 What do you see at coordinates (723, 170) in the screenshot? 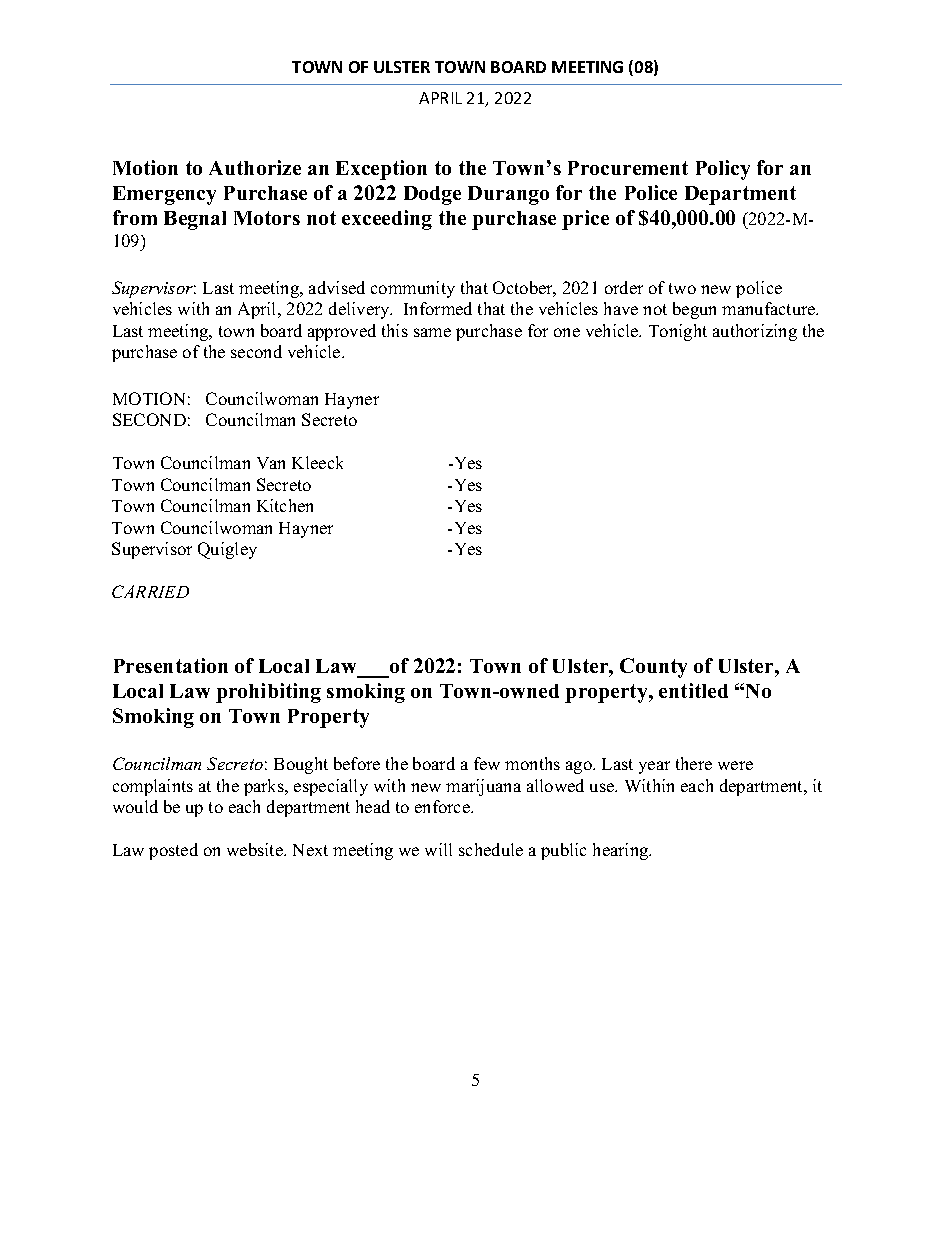
I see `Policy` at bounding box center [723, 170].
